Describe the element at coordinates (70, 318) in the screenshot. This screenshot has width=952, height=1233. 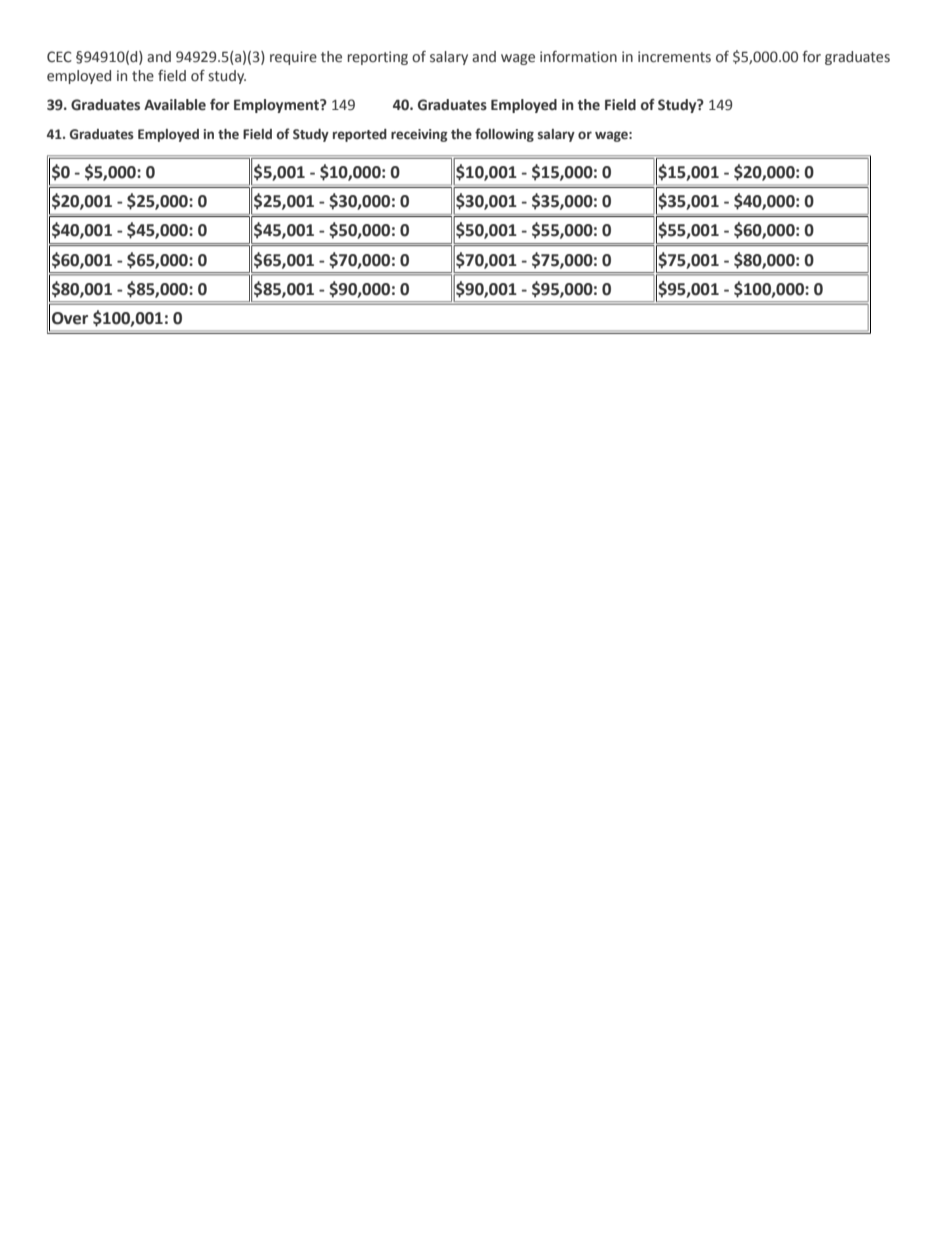
I see `Over` at that location.
